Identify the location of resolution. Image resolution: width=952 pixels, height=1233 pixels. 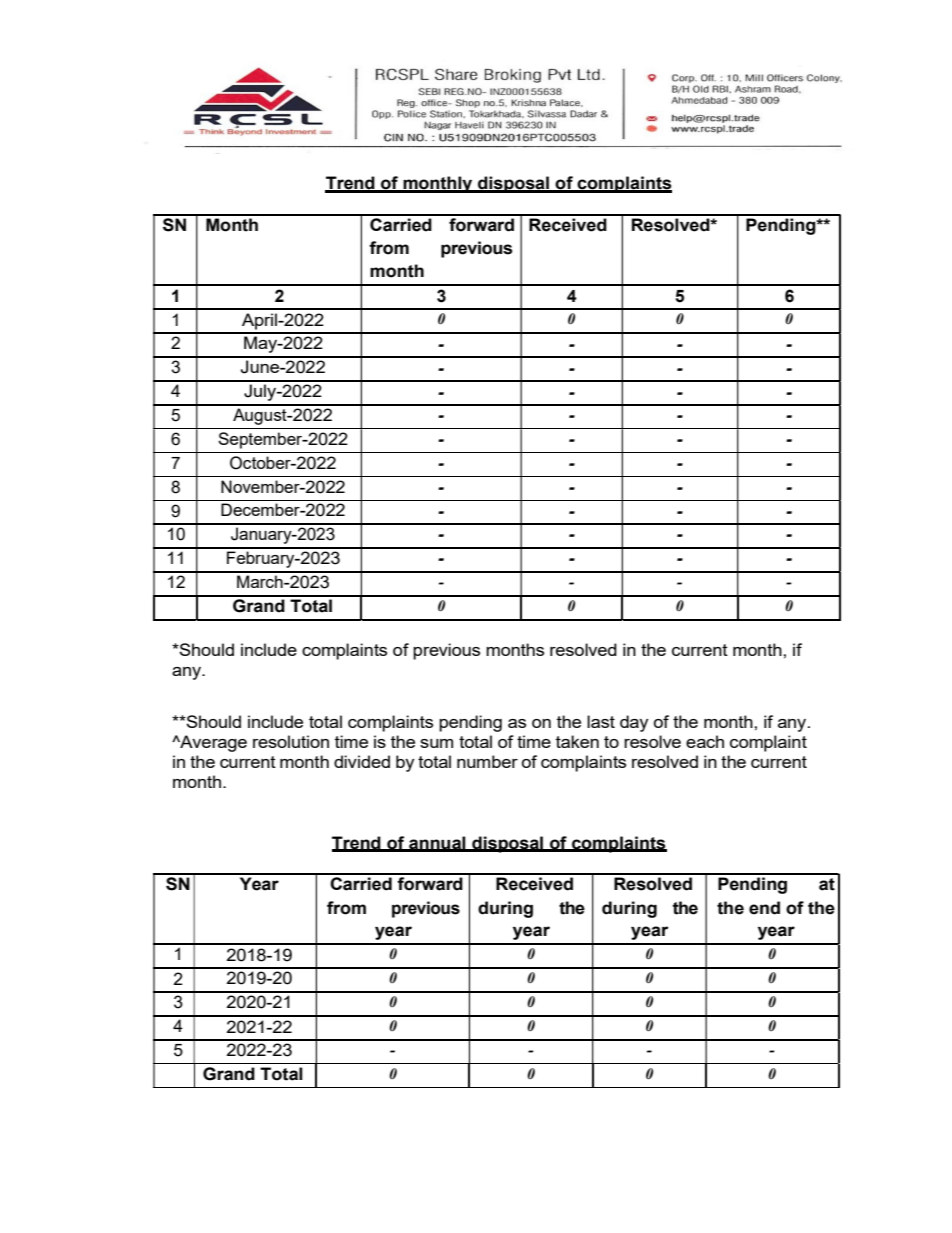
(291, 741).
